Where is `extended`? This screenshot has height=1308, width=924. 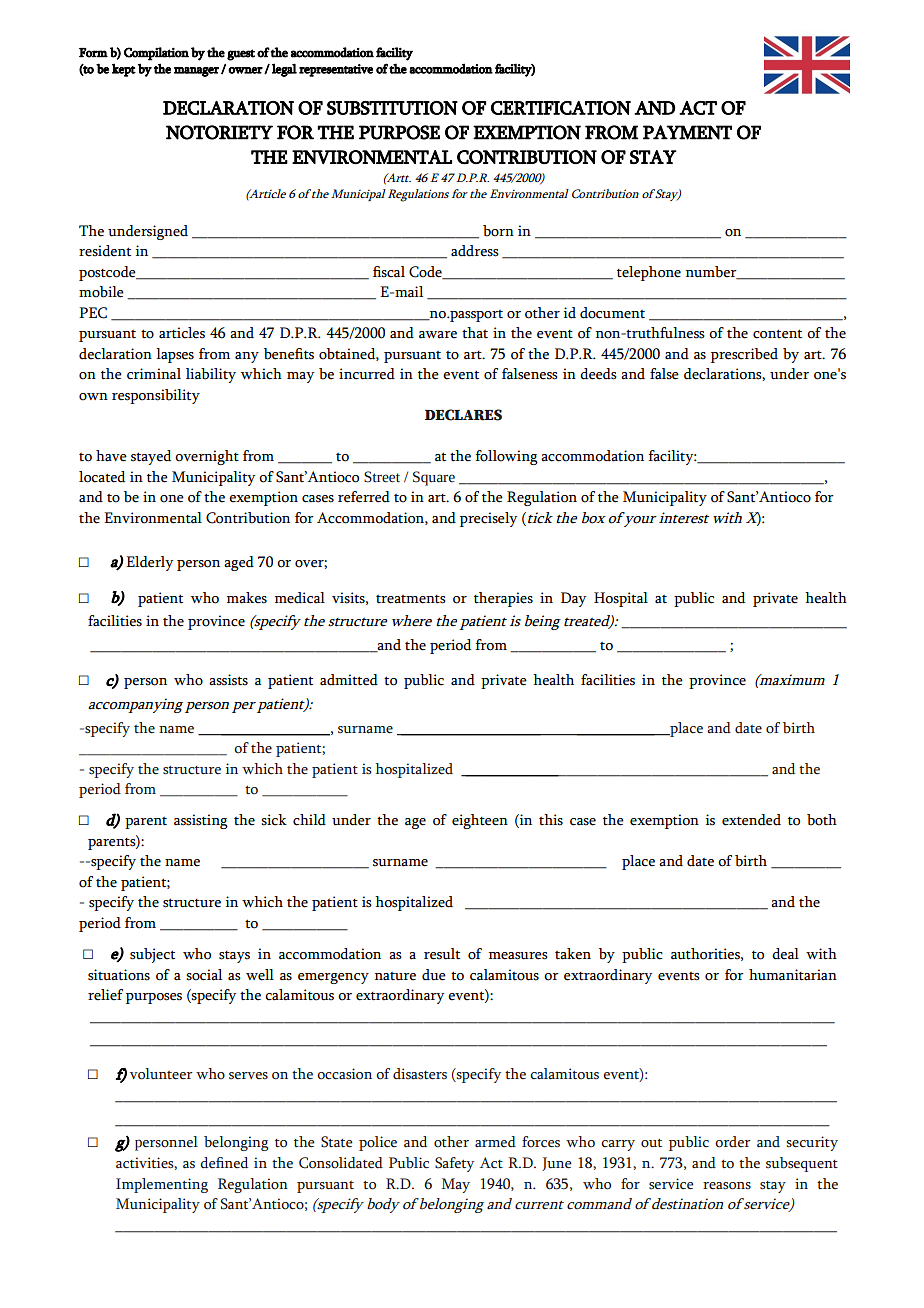
extended is located at coordinates (751, 820).
